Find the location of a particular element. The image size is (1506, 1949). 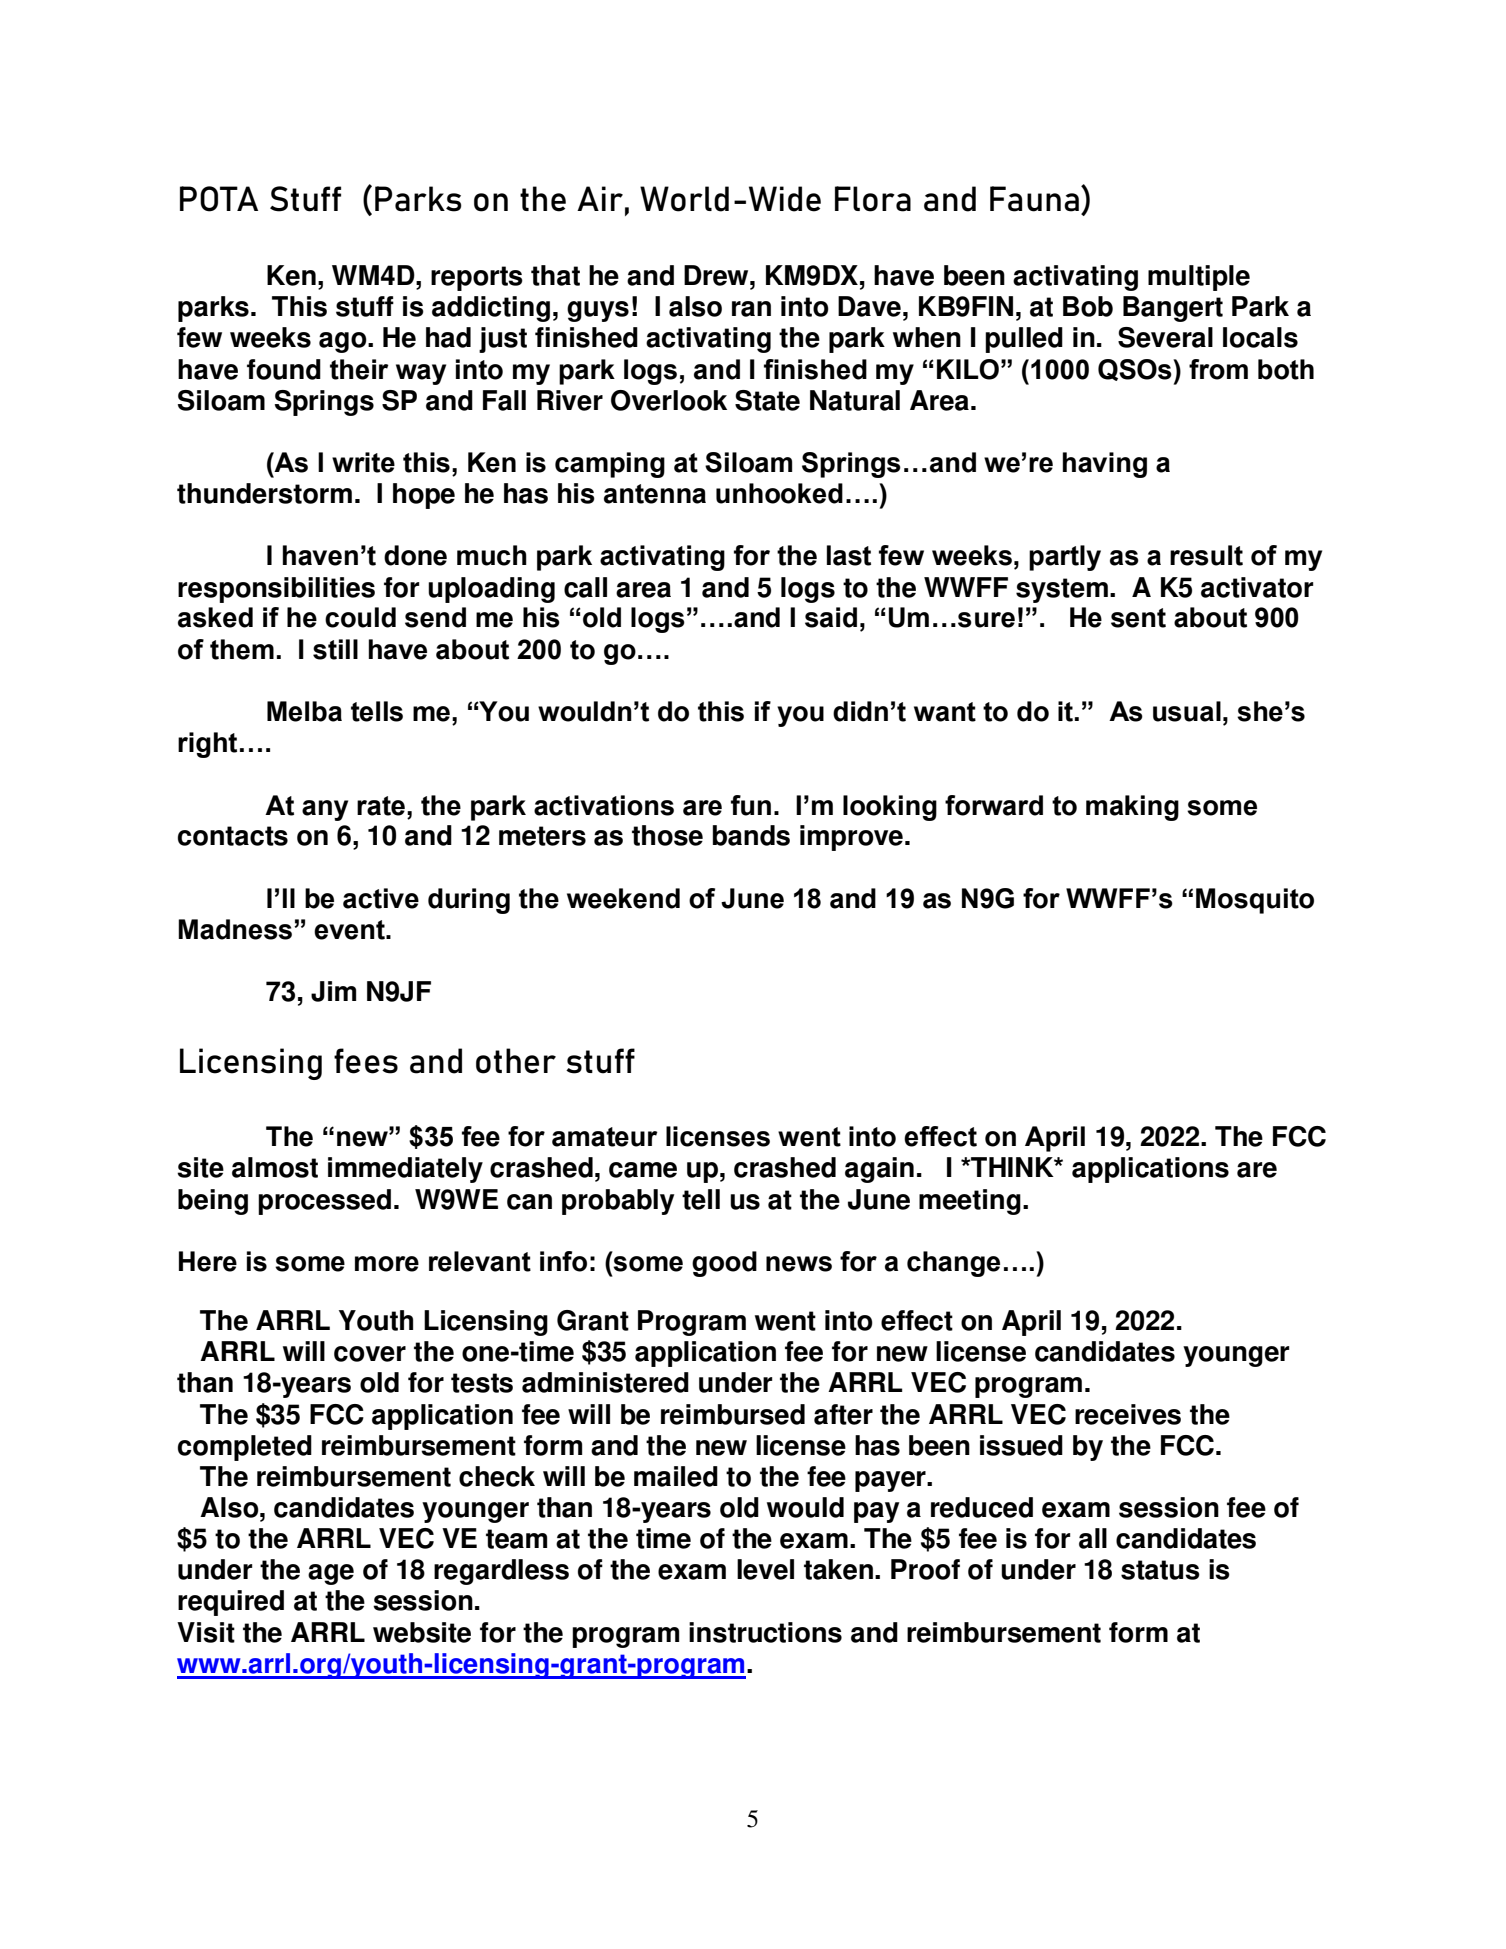

meeting is located at coordinates (970, 1202).
